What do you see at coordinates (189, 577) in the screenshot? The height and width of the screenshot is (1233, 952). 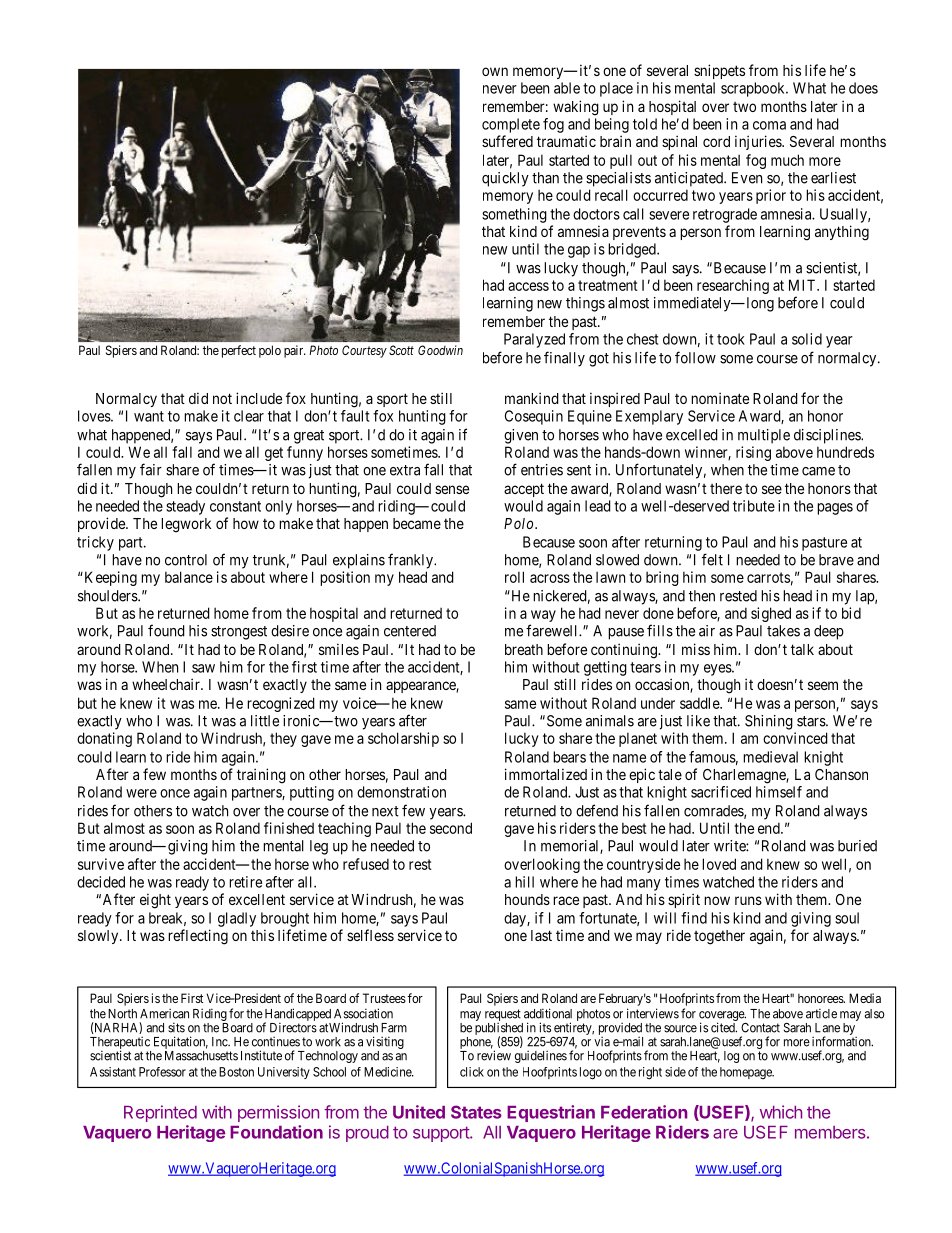 I see `balance` at bounding box center [189, 577].
